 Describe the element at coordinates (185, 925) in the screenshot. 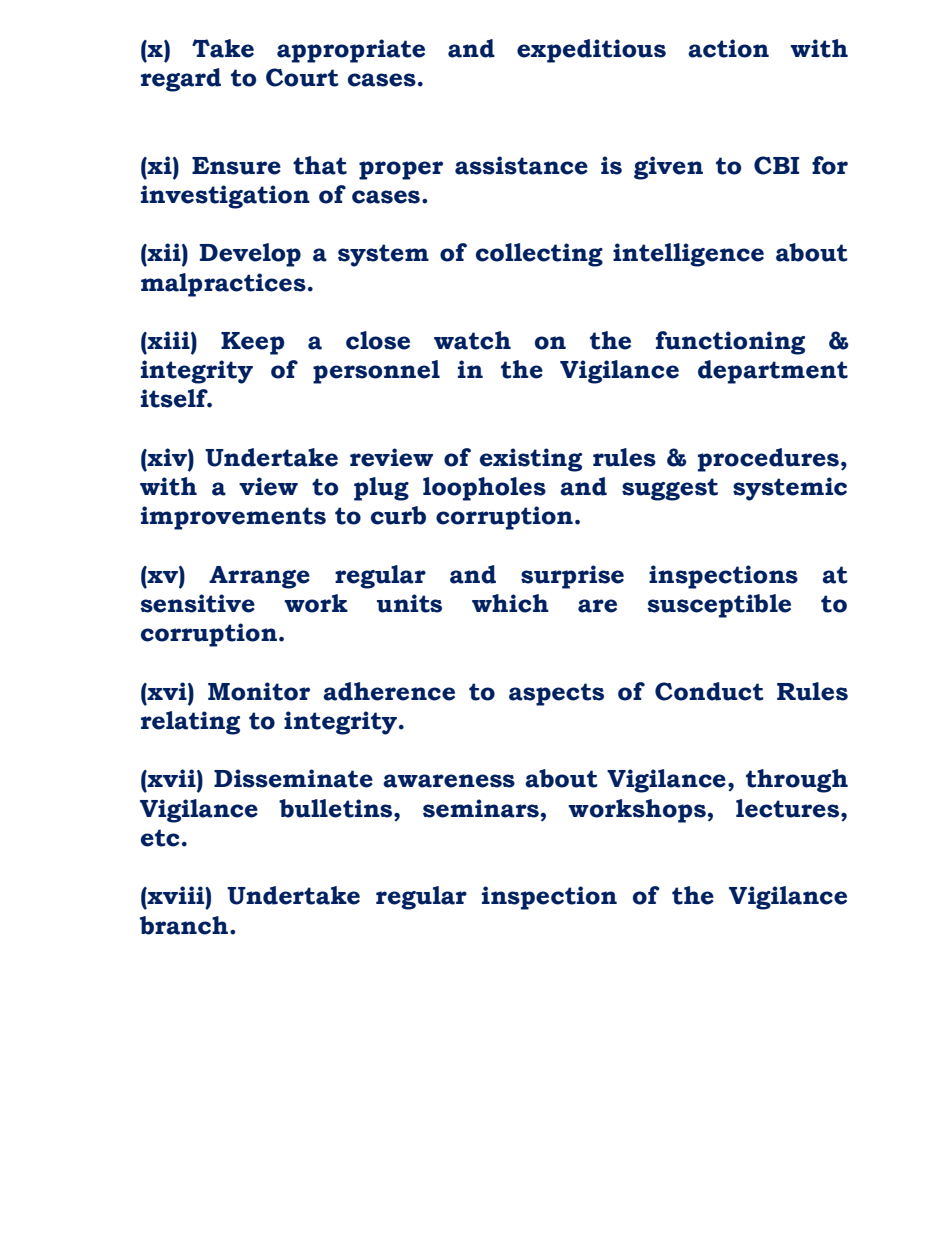

I see `branch` at that location.
